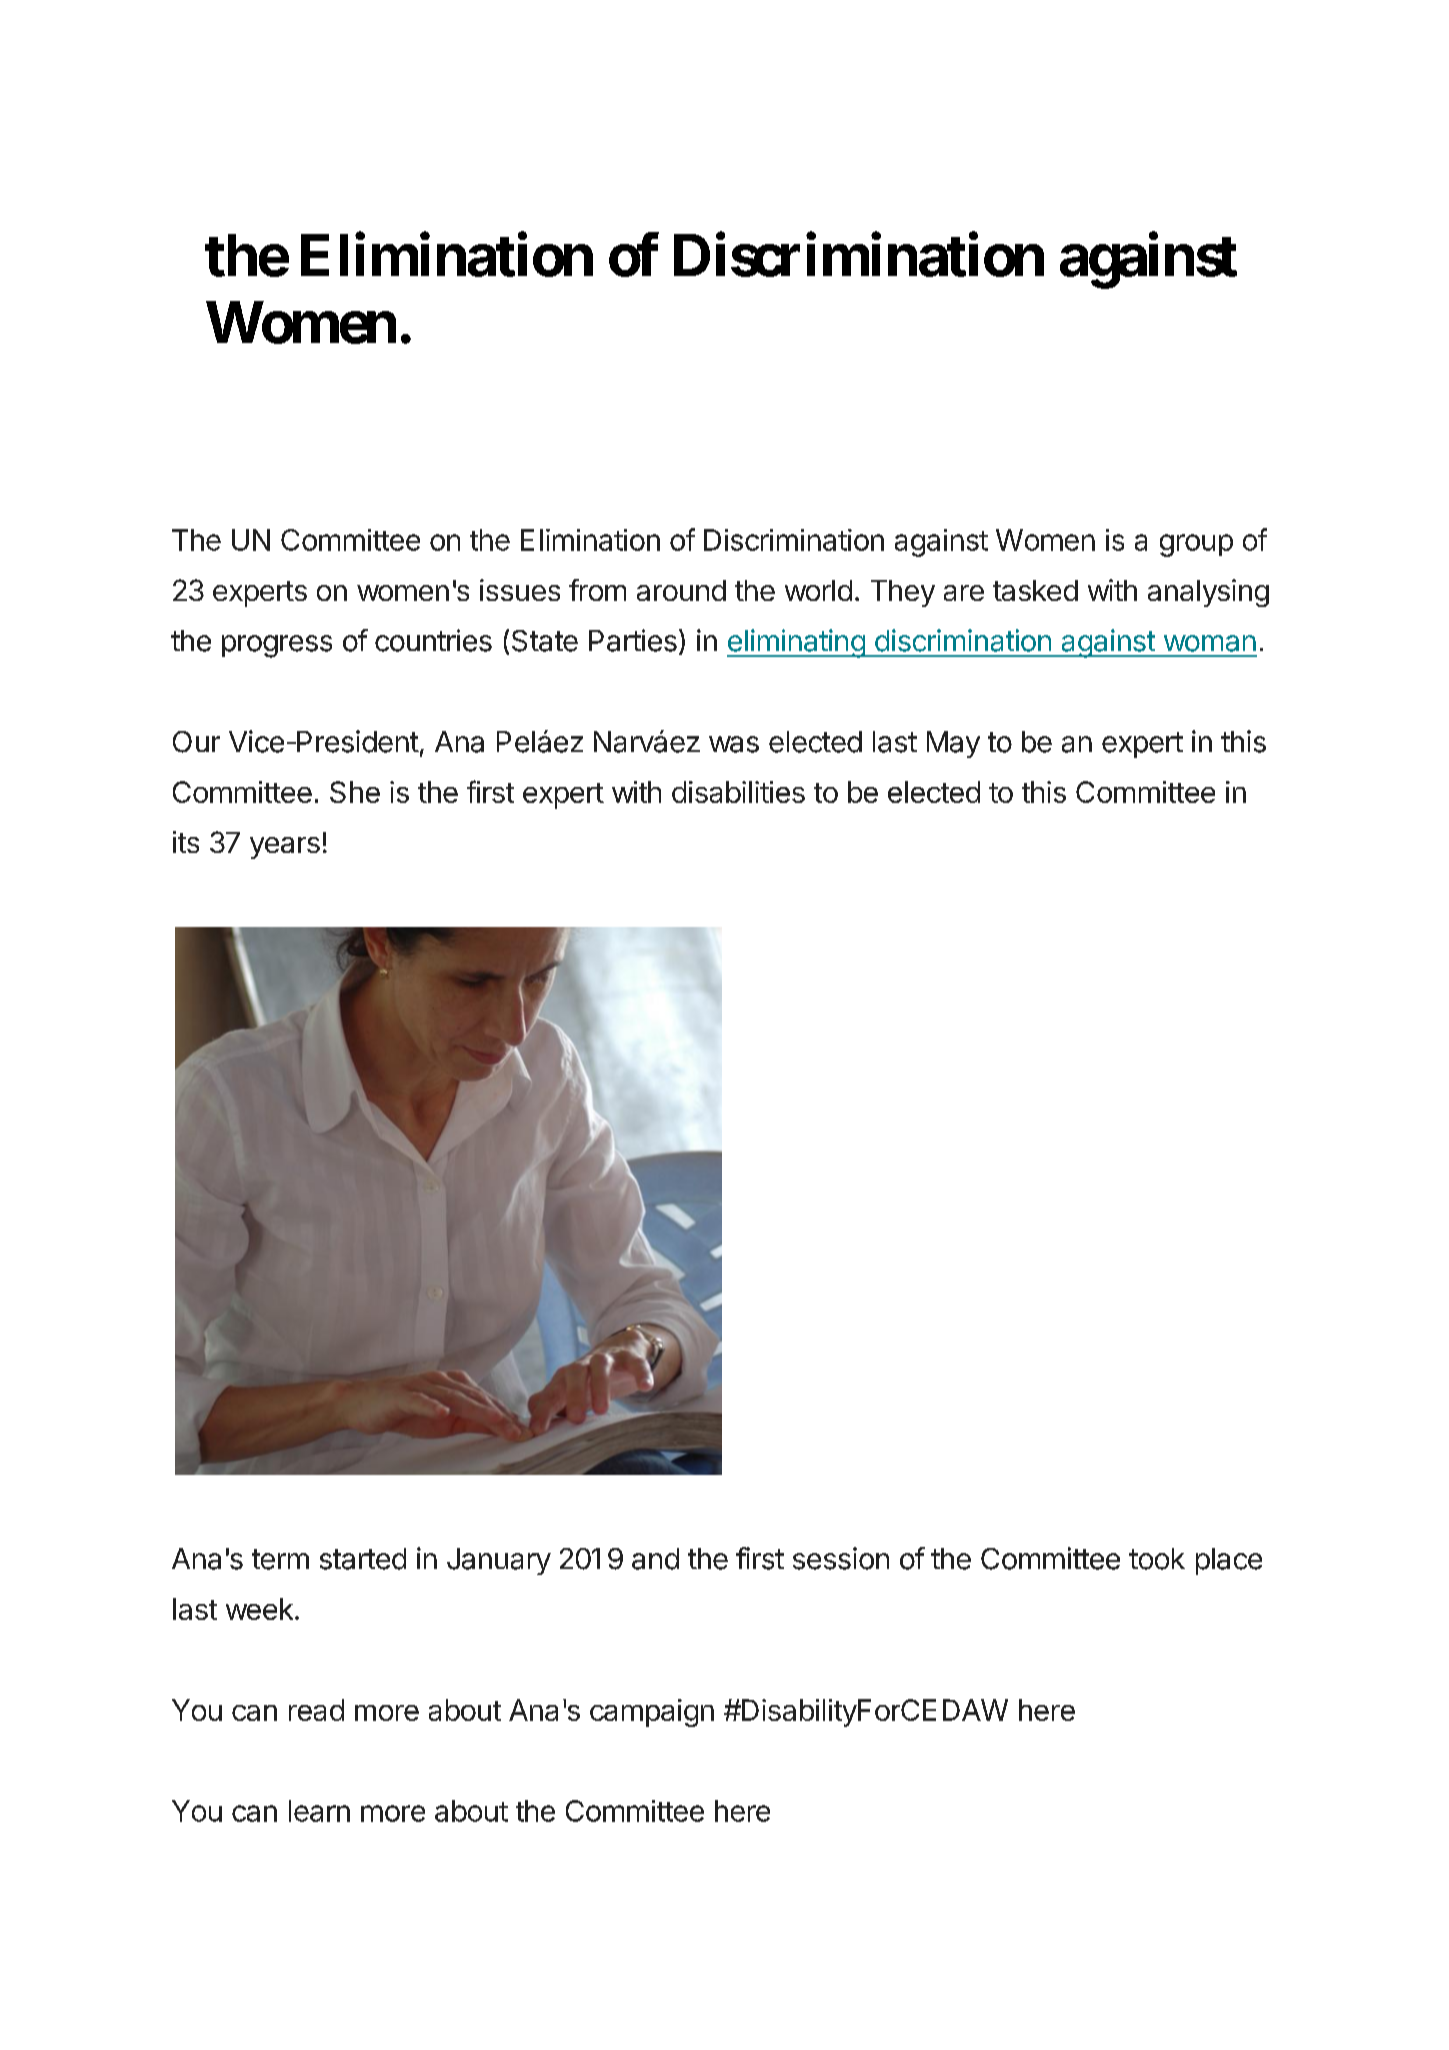 The width and height of the screenshot is (1449, 2050). I want to click on and, so click(655, 1559).
